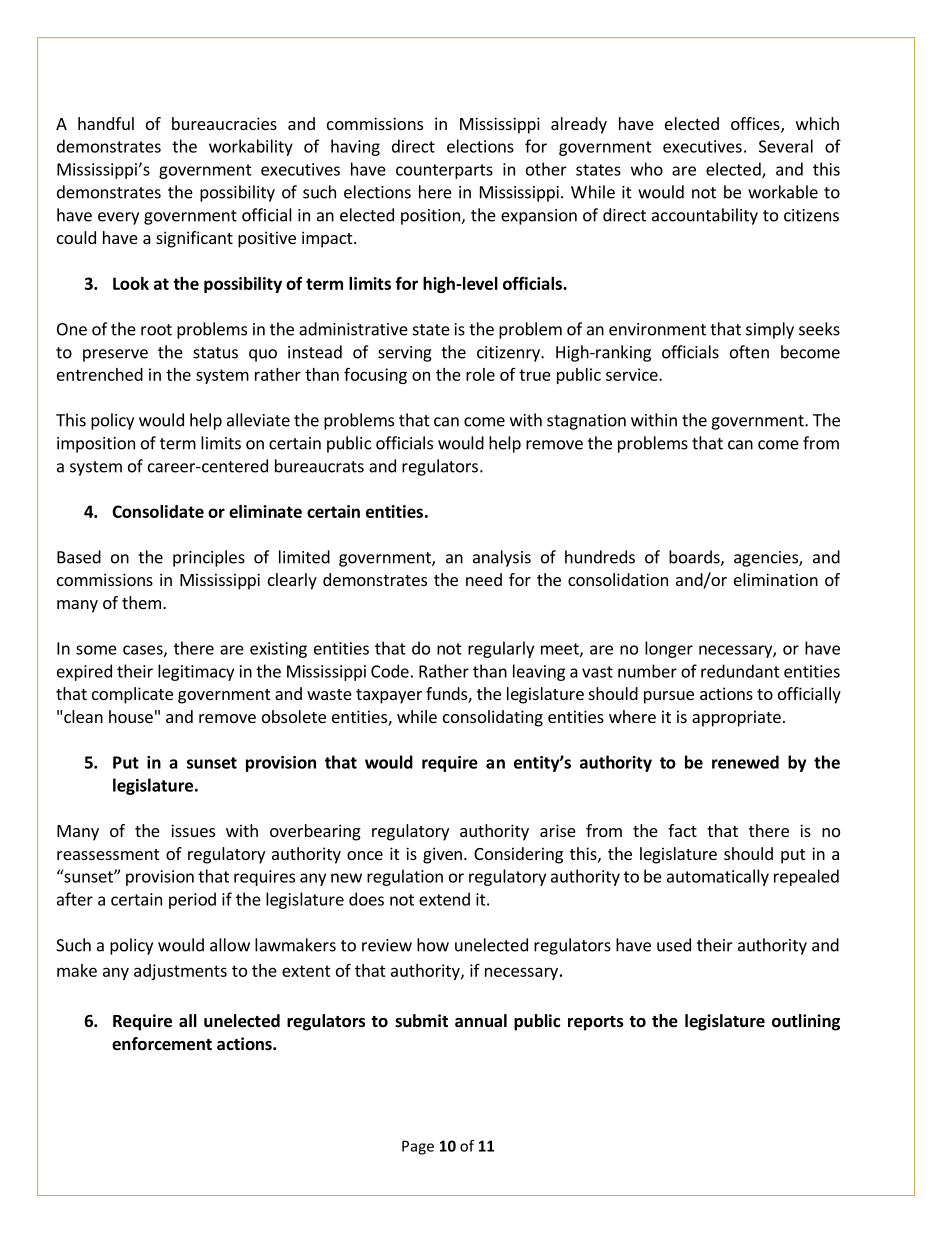  I want to click on Page, so click(418, 1147).
